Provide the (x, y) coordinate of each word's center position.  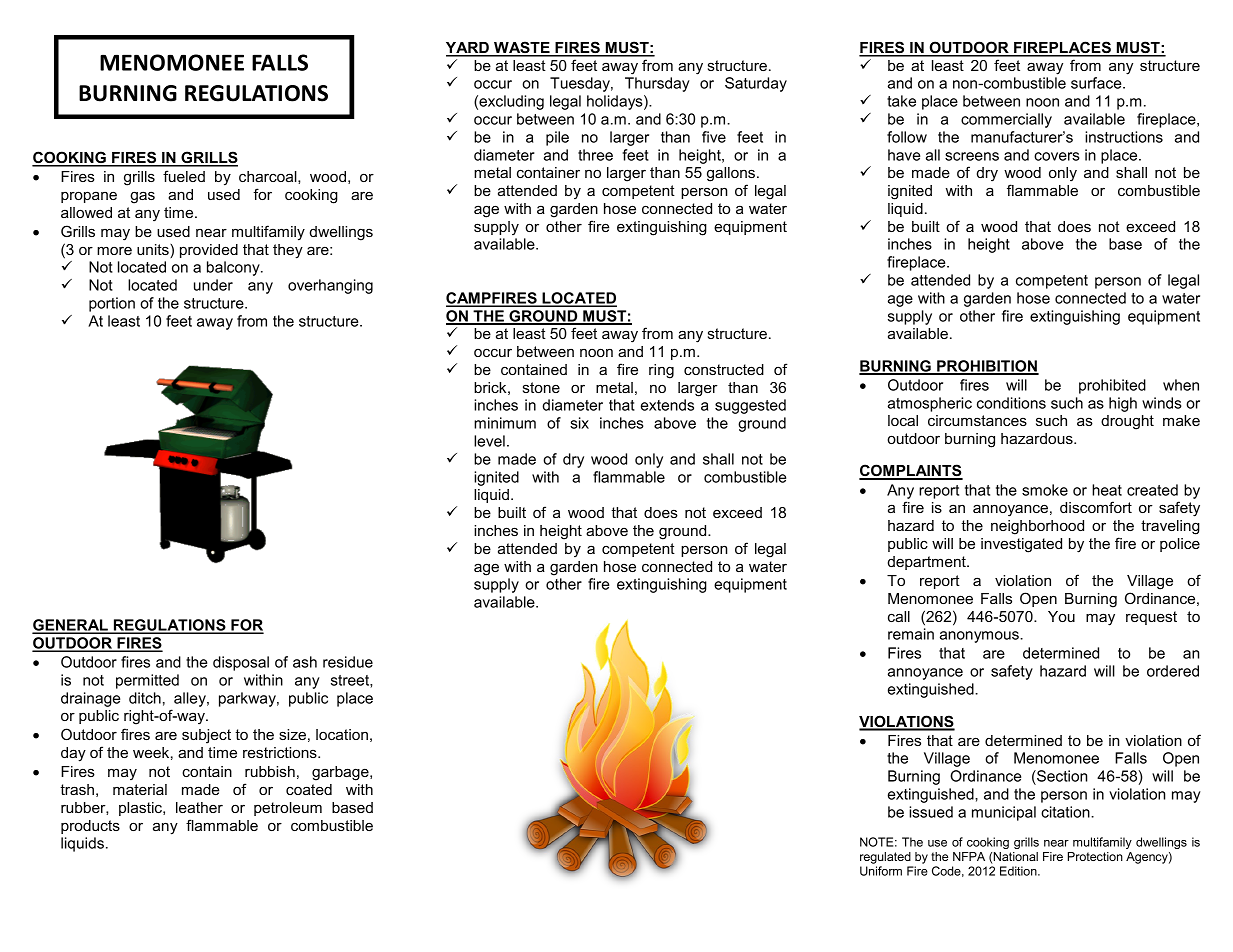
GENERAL (71, 626)
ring (661, 371)
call (899, 616)
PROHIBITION (987, 367)
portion (112, 304)
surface (1097, 83)
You (1061, 616)
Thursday (657, 84)
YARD (468, 49)
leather (199, 807)
